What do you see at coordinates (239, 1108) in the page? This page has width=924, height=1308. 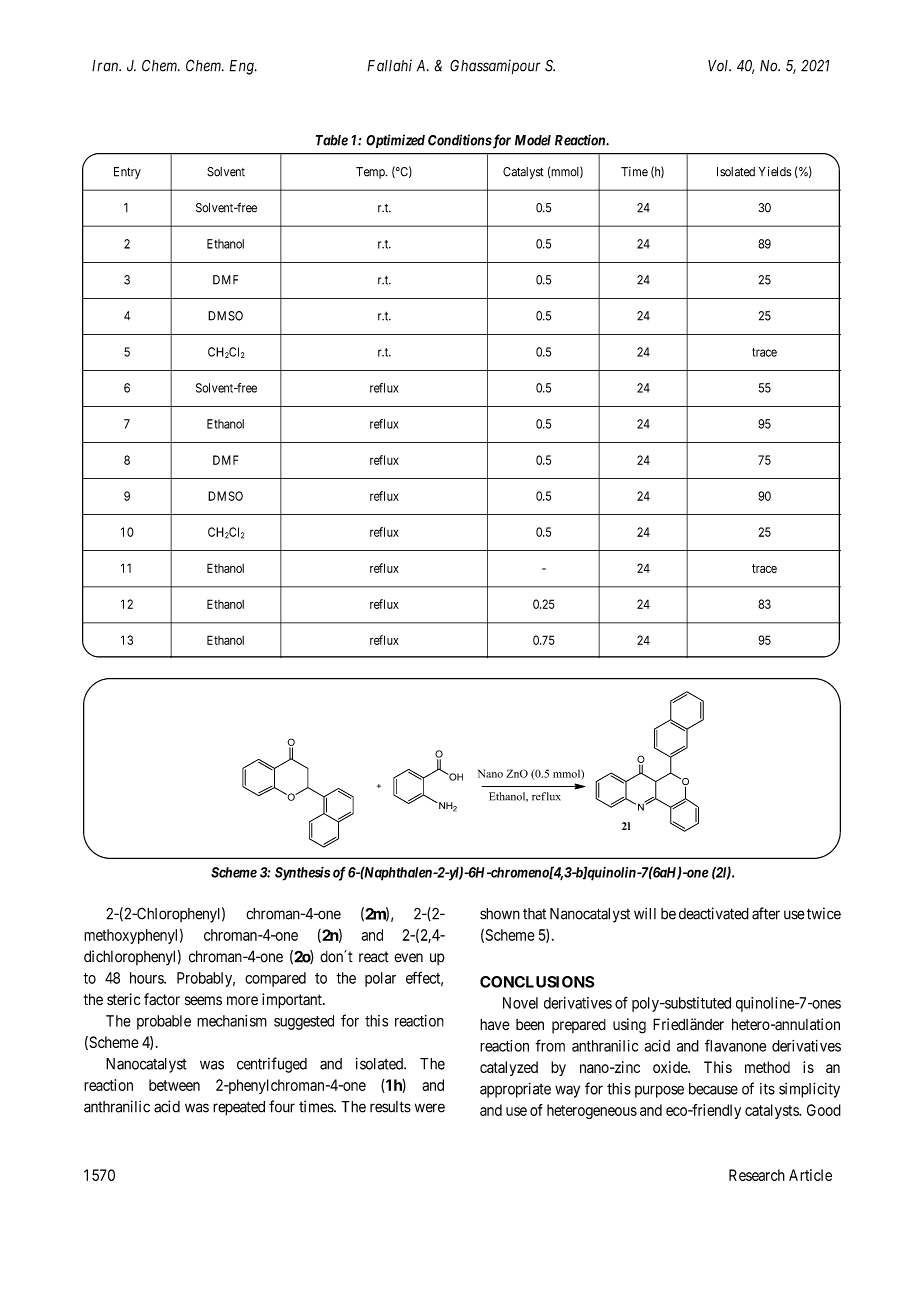 I see `repeated` at bounding box center [239, 1108].
